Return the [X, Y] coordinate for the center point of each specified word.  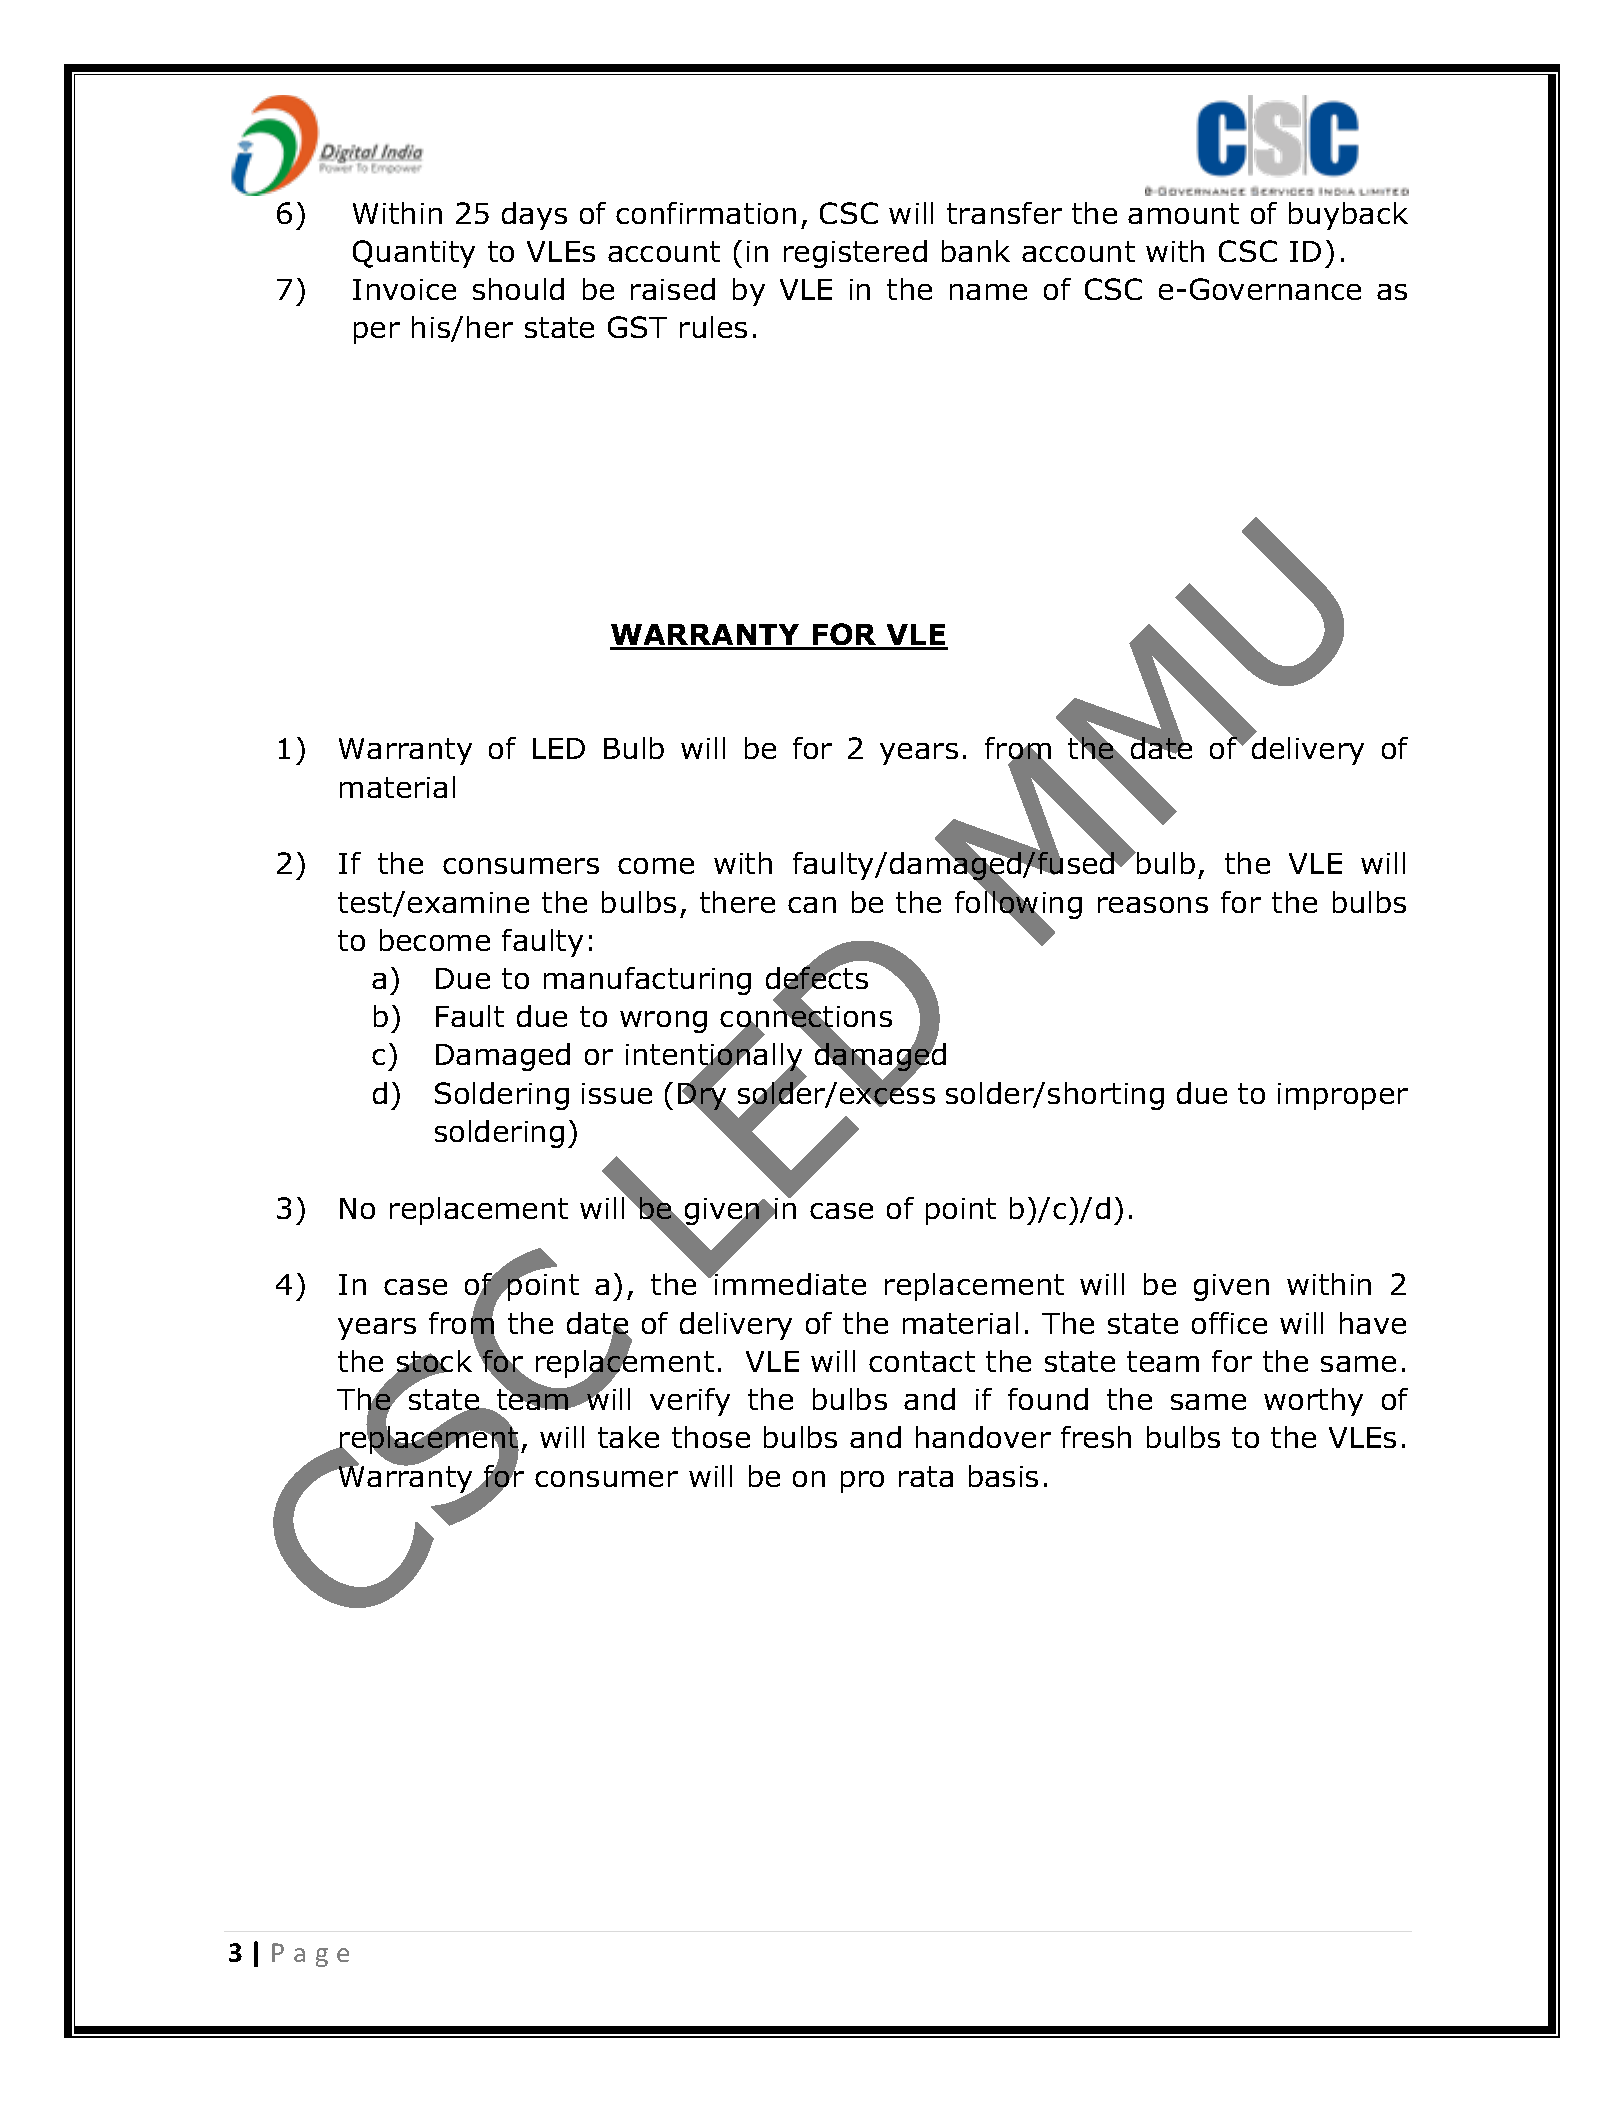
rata [926, 1476]
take [628, 1437]
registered [855, 254]
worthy [1313, 1402]
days [534, 216]
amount [1183, 213]
